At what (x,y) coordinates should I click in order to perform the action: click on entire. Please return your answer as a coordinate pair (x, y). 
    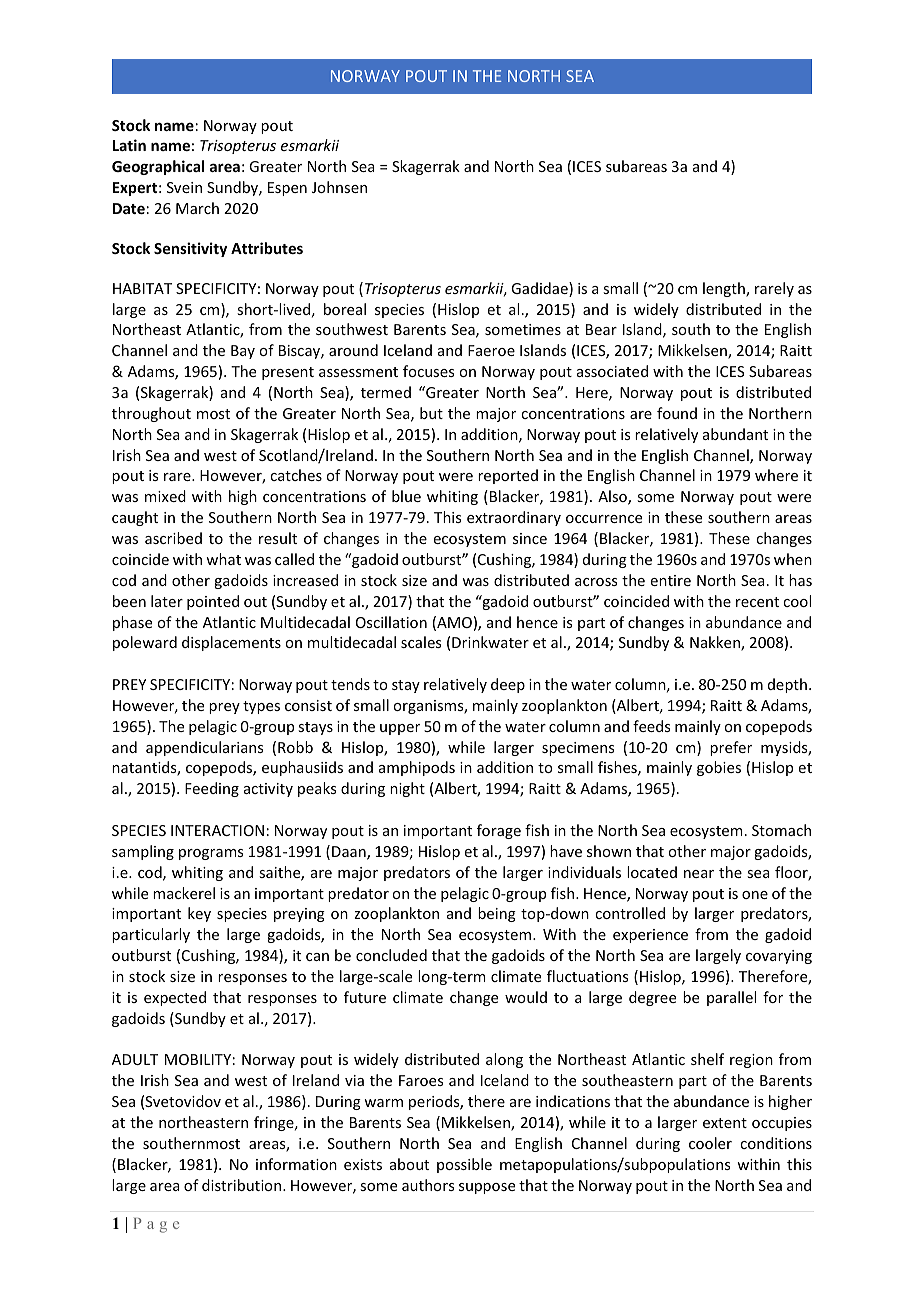
    Looking at the image, I should click on (671, 580).
